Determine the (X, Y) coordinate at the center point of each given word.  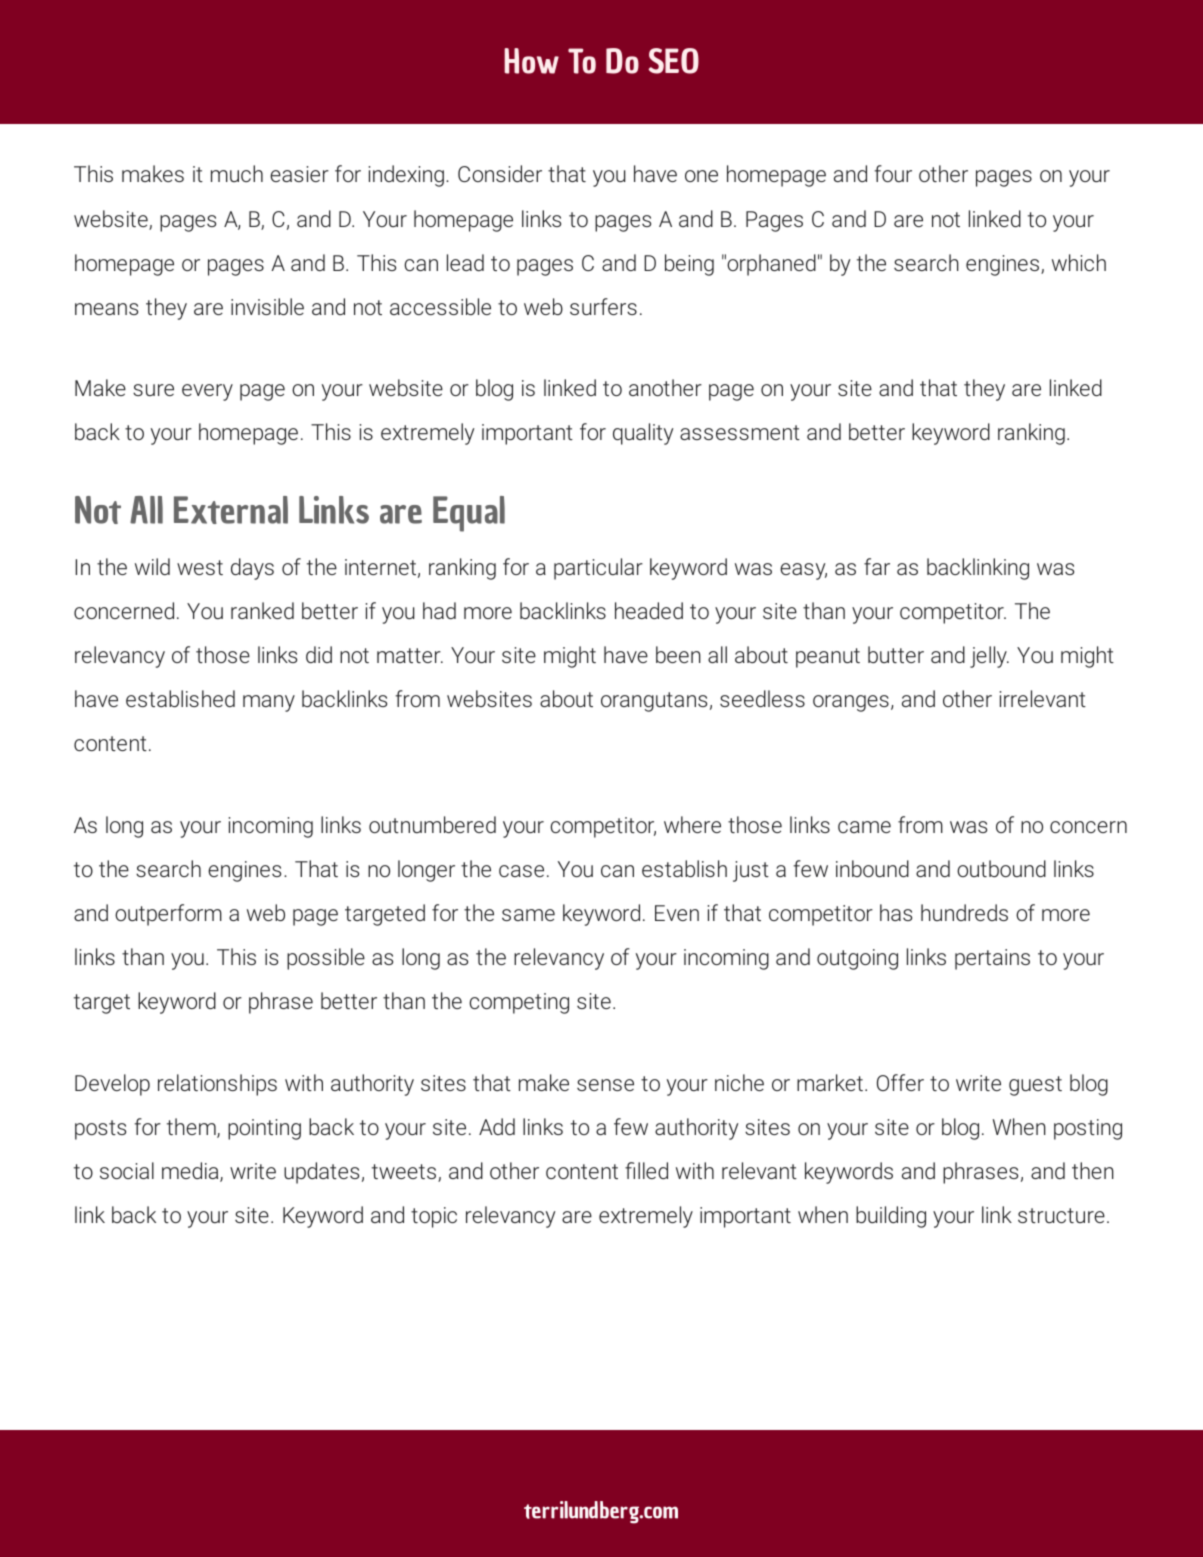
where (692, 824)
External (231, 510)
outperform (168, 915)
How (531, 61)
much (237, 173)
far (877, 566)
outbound (1001, 868)
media (191, 1172)
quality (643, 434)
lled (653, 1170)
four (893, 173)
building (891, 1217)
